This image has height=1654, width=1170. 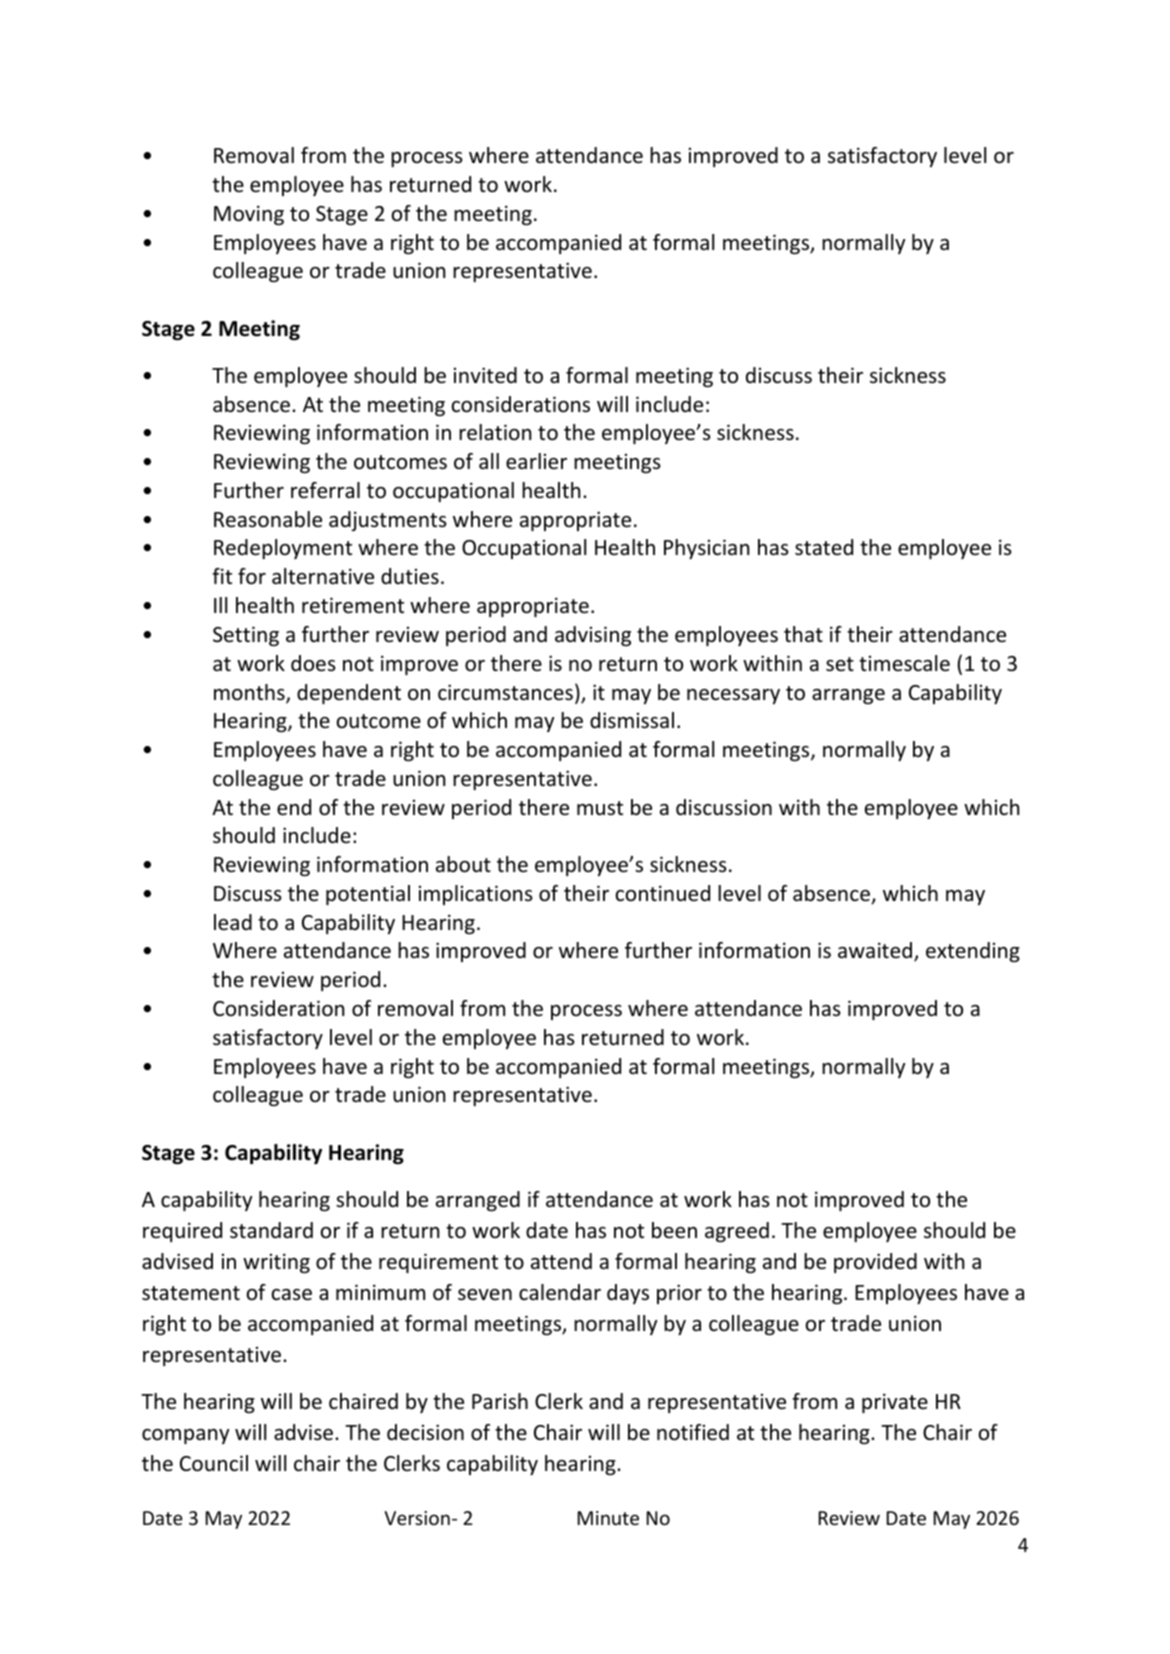 I want to click on Council, so click(x=214, y=1463).
